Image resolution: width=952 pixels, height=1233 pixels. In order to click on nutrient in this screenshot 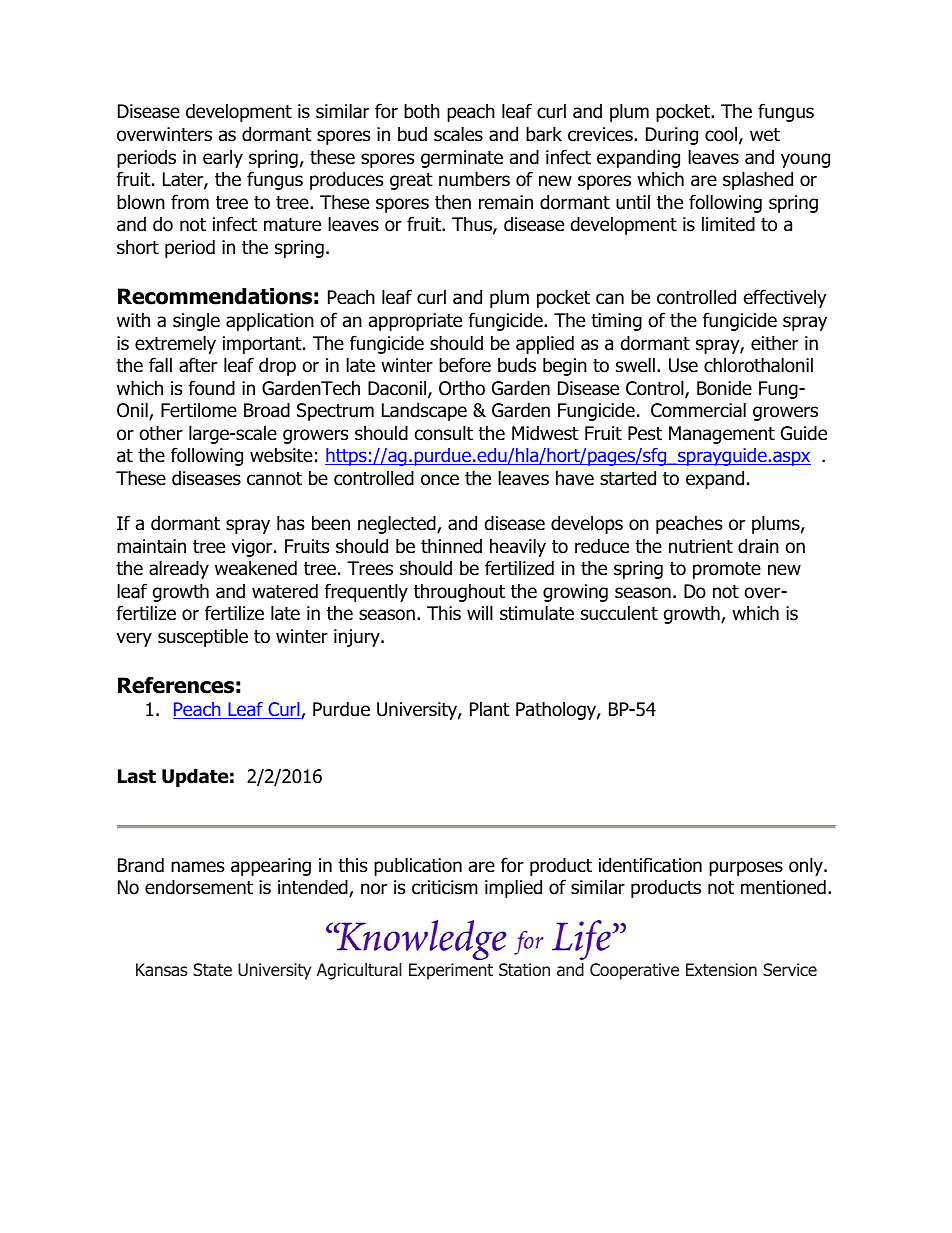, I will do `click(701, 546)`.
